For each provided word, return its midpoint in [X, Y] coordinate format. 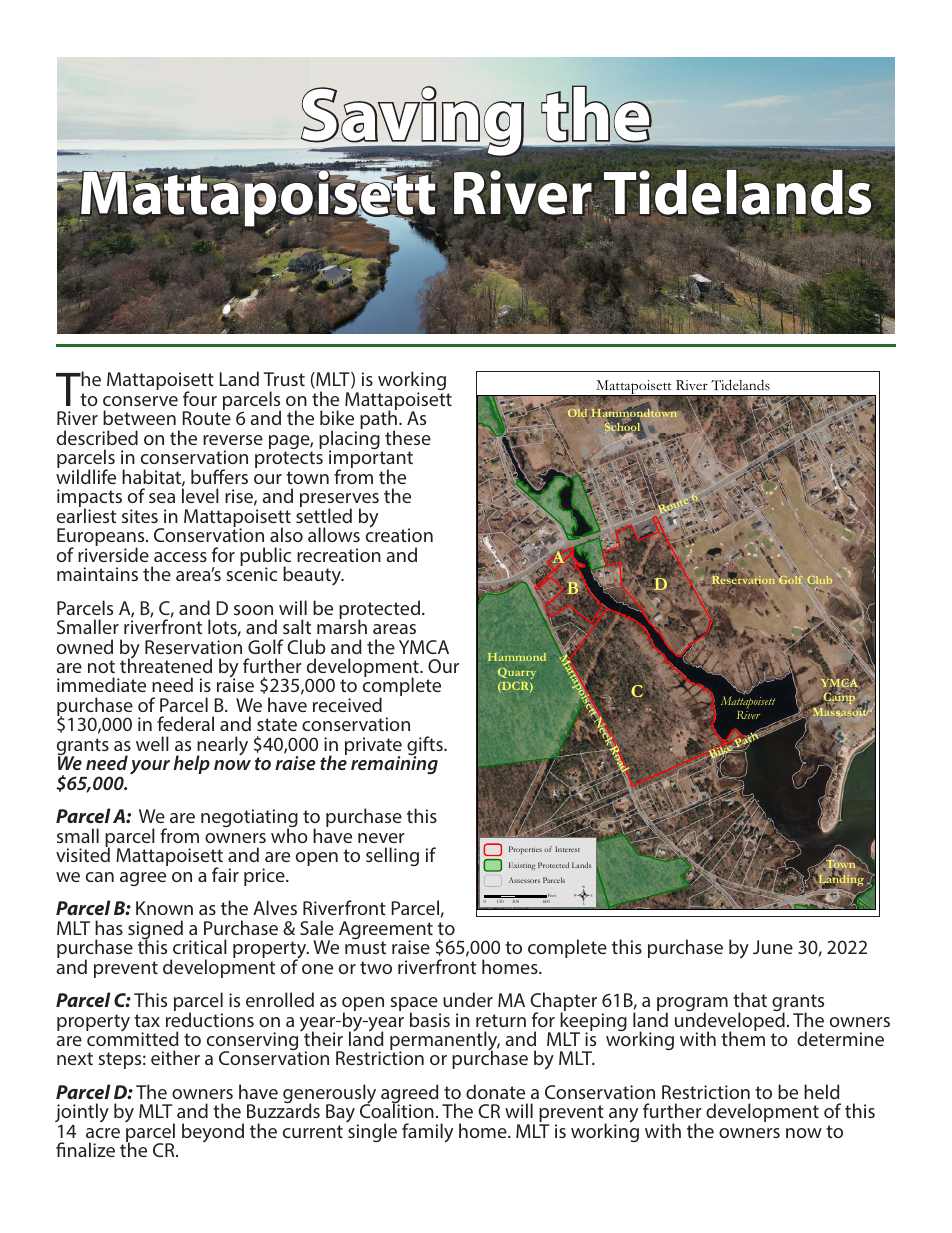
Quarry [517, 673]
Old [577, 413]
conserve [140, 401]
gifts [426, 747]
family [427, 1133]
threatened [166, 665]
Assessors [524, 880]
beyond [213, 1133]
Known [164, 908]
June [773, 947]
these [408, 437]
